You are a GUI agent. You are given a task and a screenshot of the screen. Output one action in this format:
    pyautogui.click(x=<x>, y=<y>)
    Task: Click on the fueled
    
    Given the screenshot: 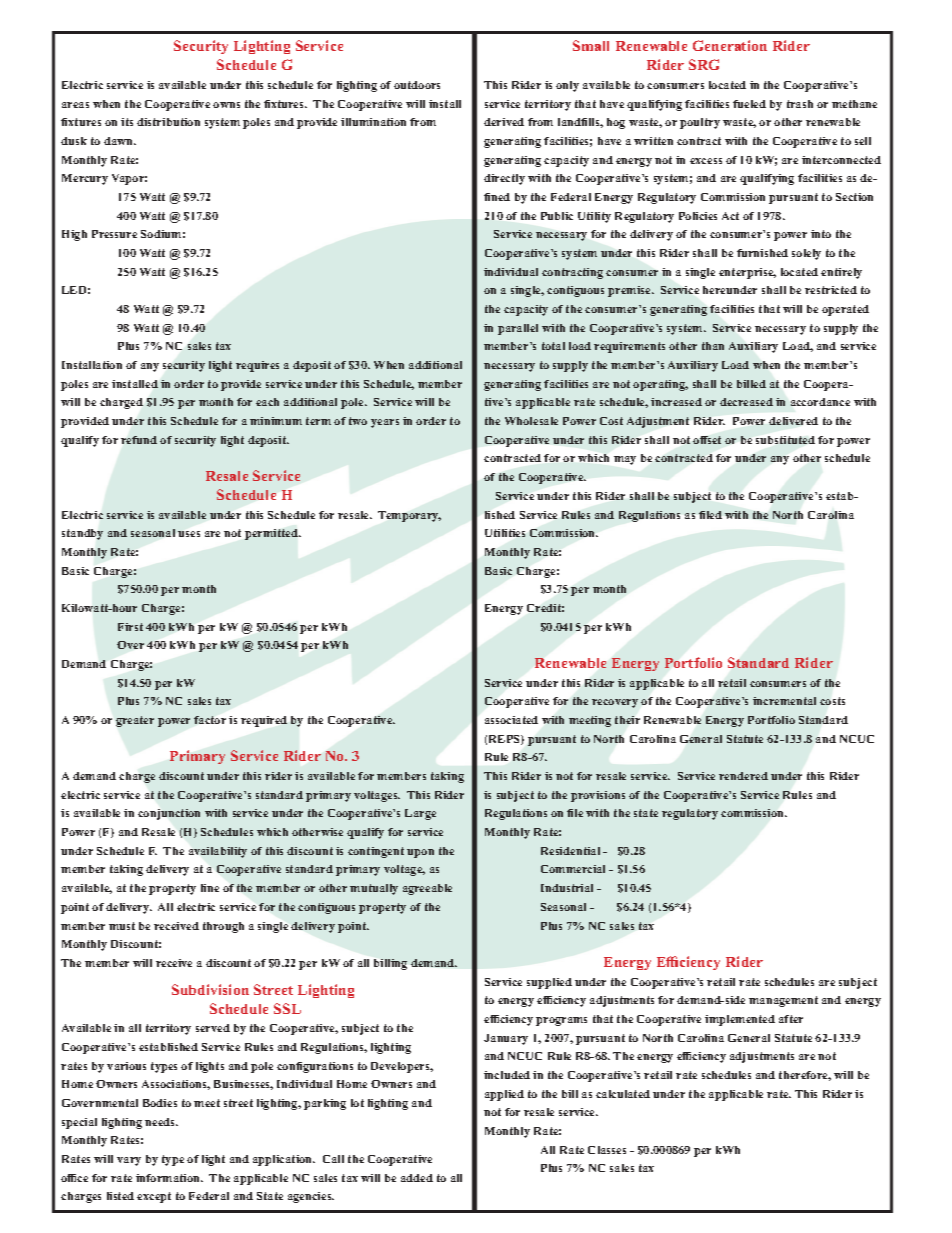 What is the action you would take?
    pyautogui.click(x=749, y=104)
